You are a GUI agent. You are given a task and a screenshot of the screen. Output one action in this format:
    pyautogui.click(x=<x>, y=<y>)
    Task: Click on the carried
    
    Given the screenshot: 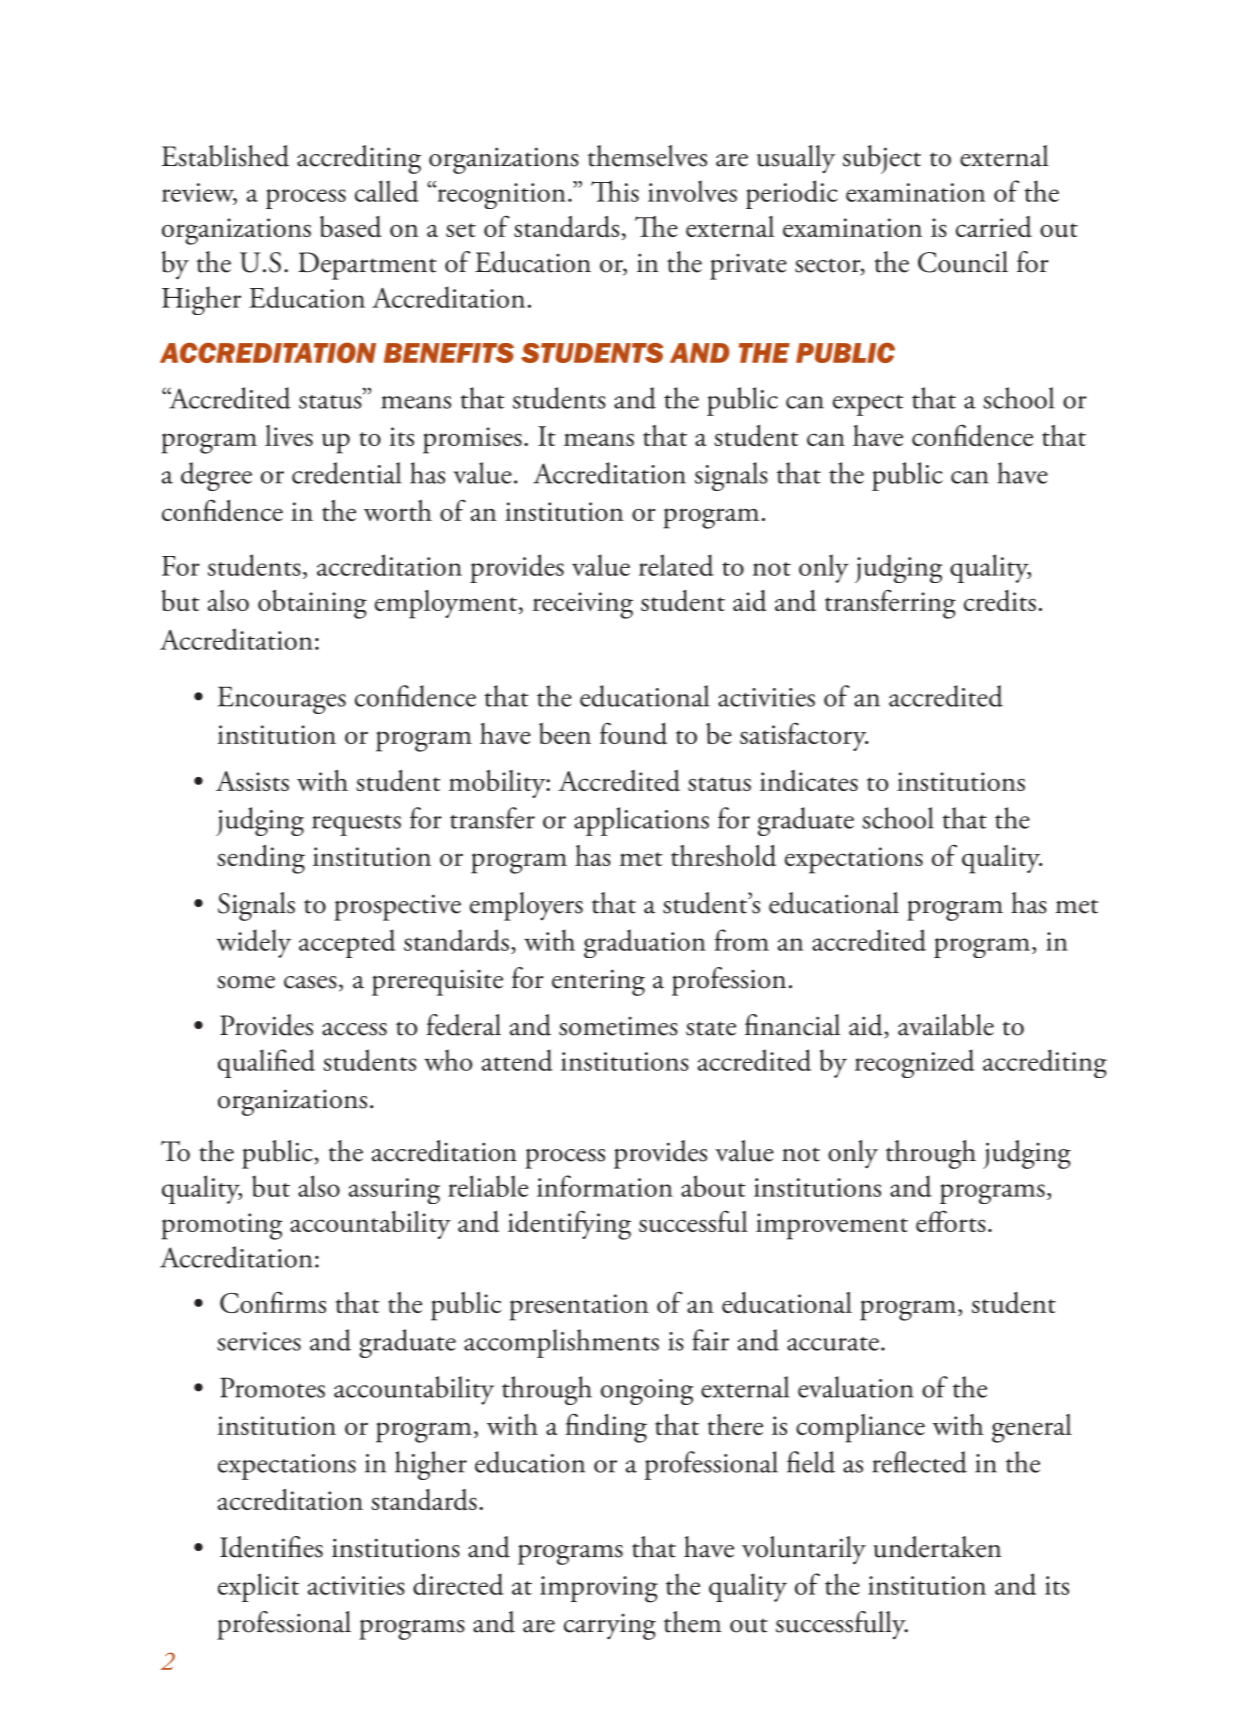 What is the action you would take?
    pyautogui.click(x=994, y=227)
